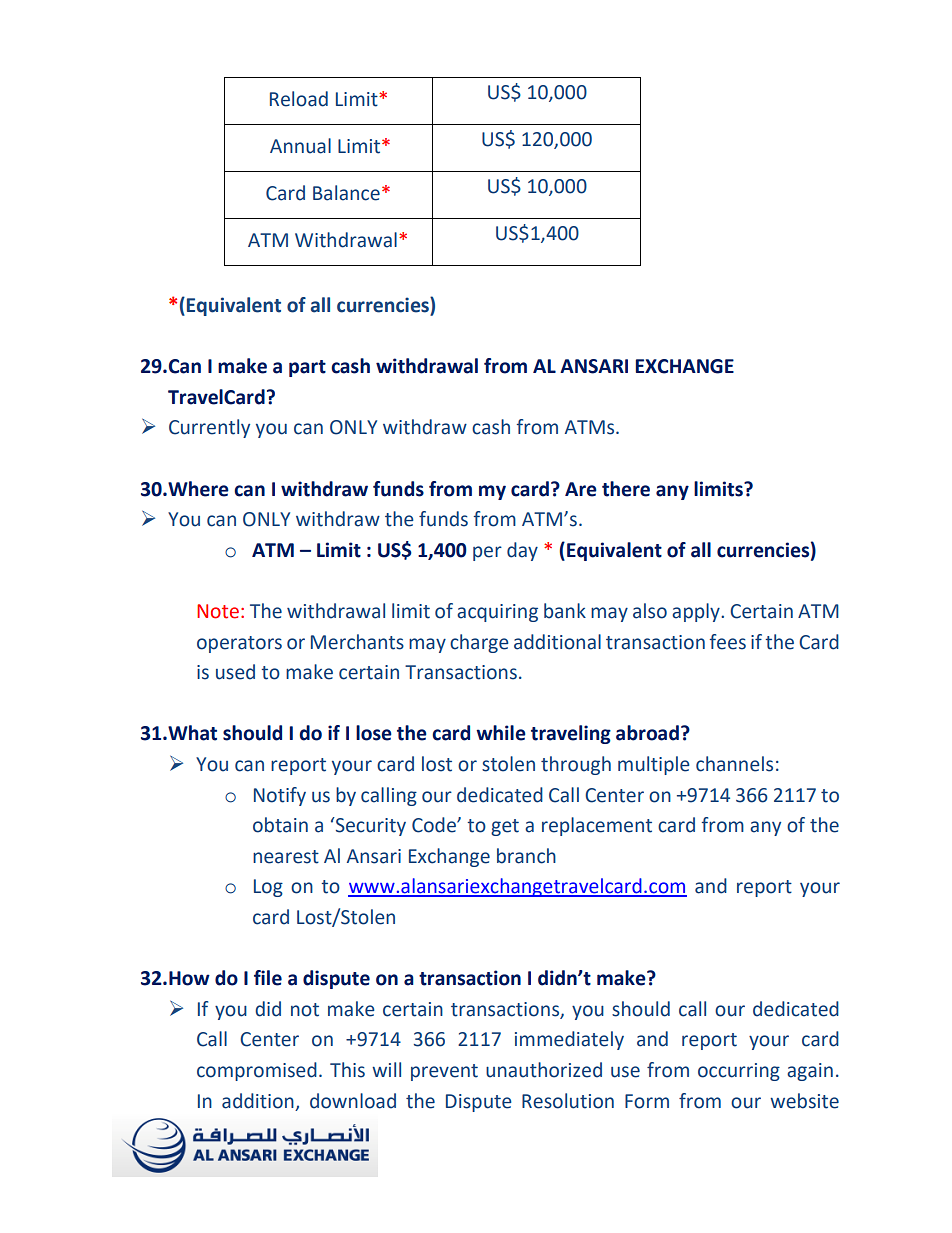  Describe the element at coordinates (299, 99) in the screenshot. I see `Reload` at that location.
